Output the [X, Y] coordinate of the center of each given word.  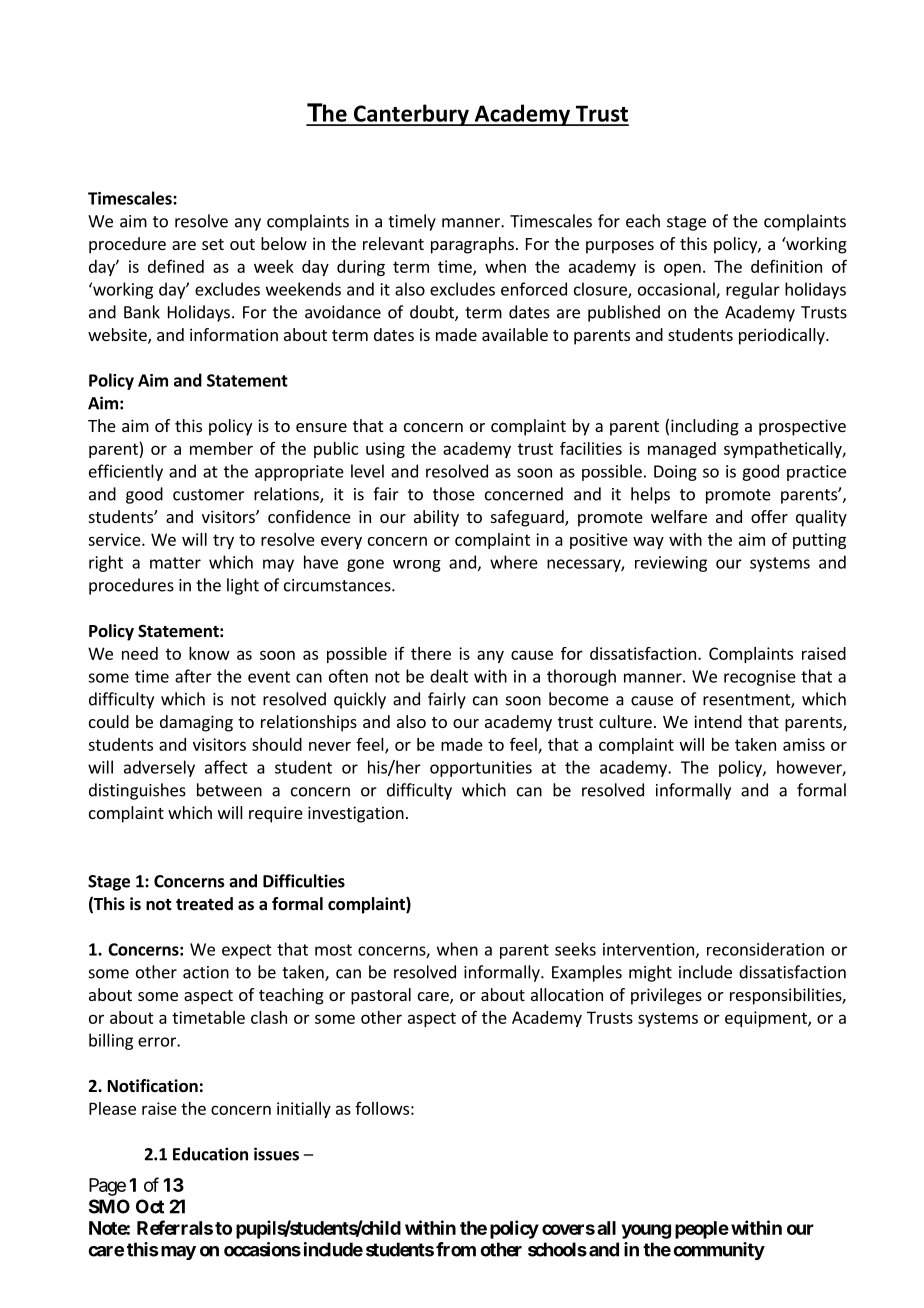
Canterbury [411, 115]
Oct [150, 1206]
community [719, 1251]
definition [786, 266]
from [456, 1249]
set [213, 244]
